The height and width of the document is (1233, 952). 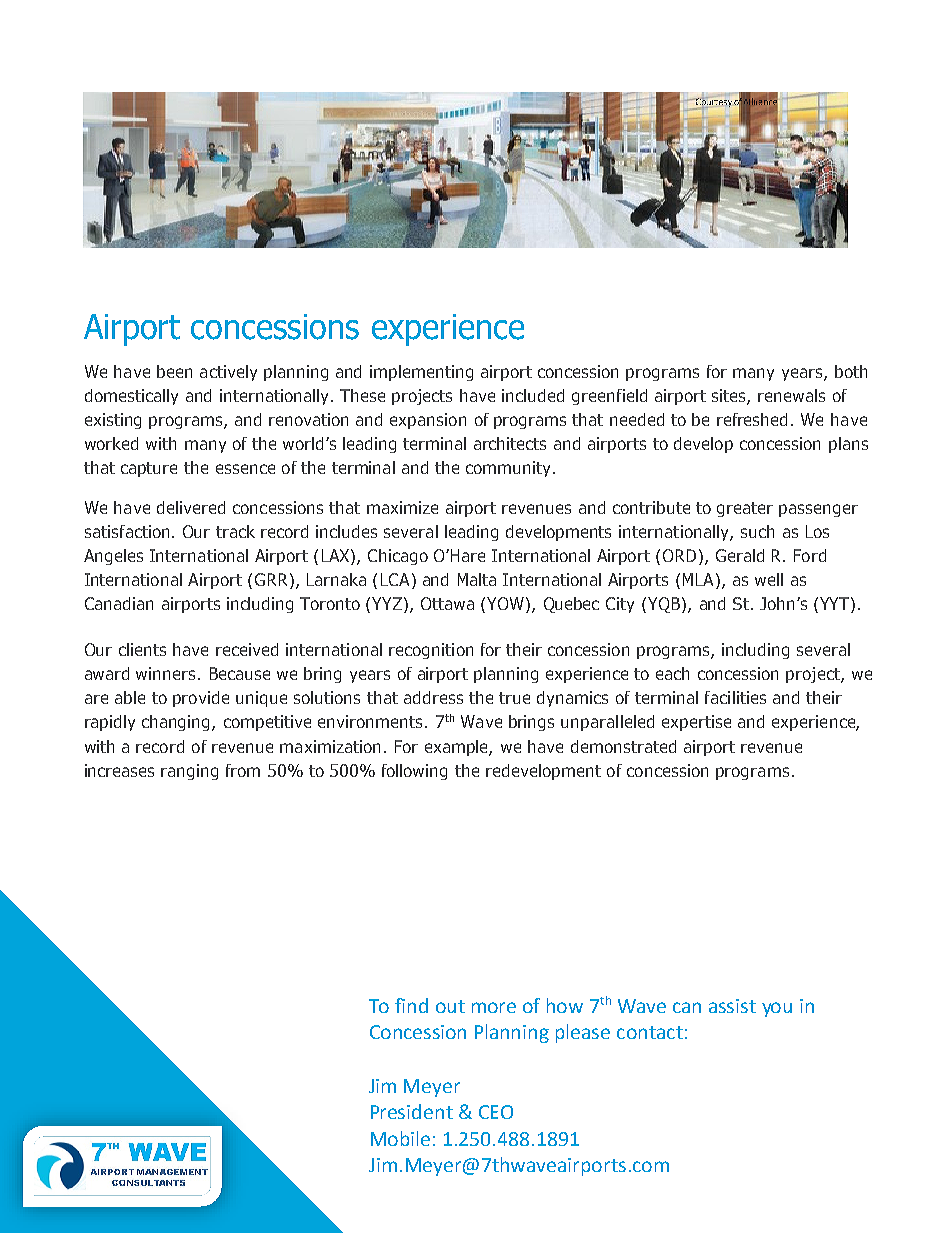 I want to click on CEO, so click(x=496, y=1112).
